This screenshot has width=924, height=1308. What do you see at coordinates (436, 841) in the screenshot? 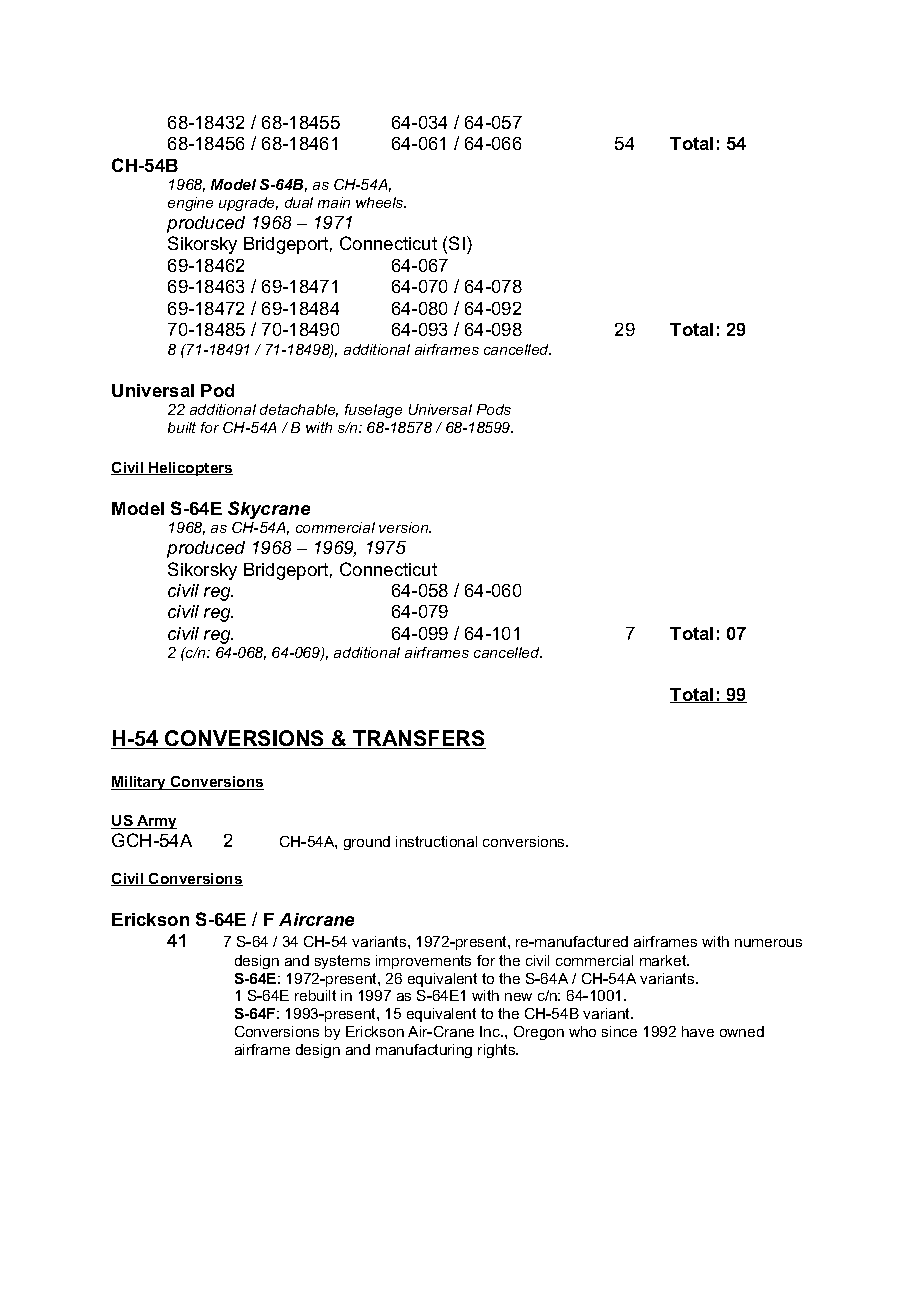
I see `instructional` at bounding box center [436, 841].
